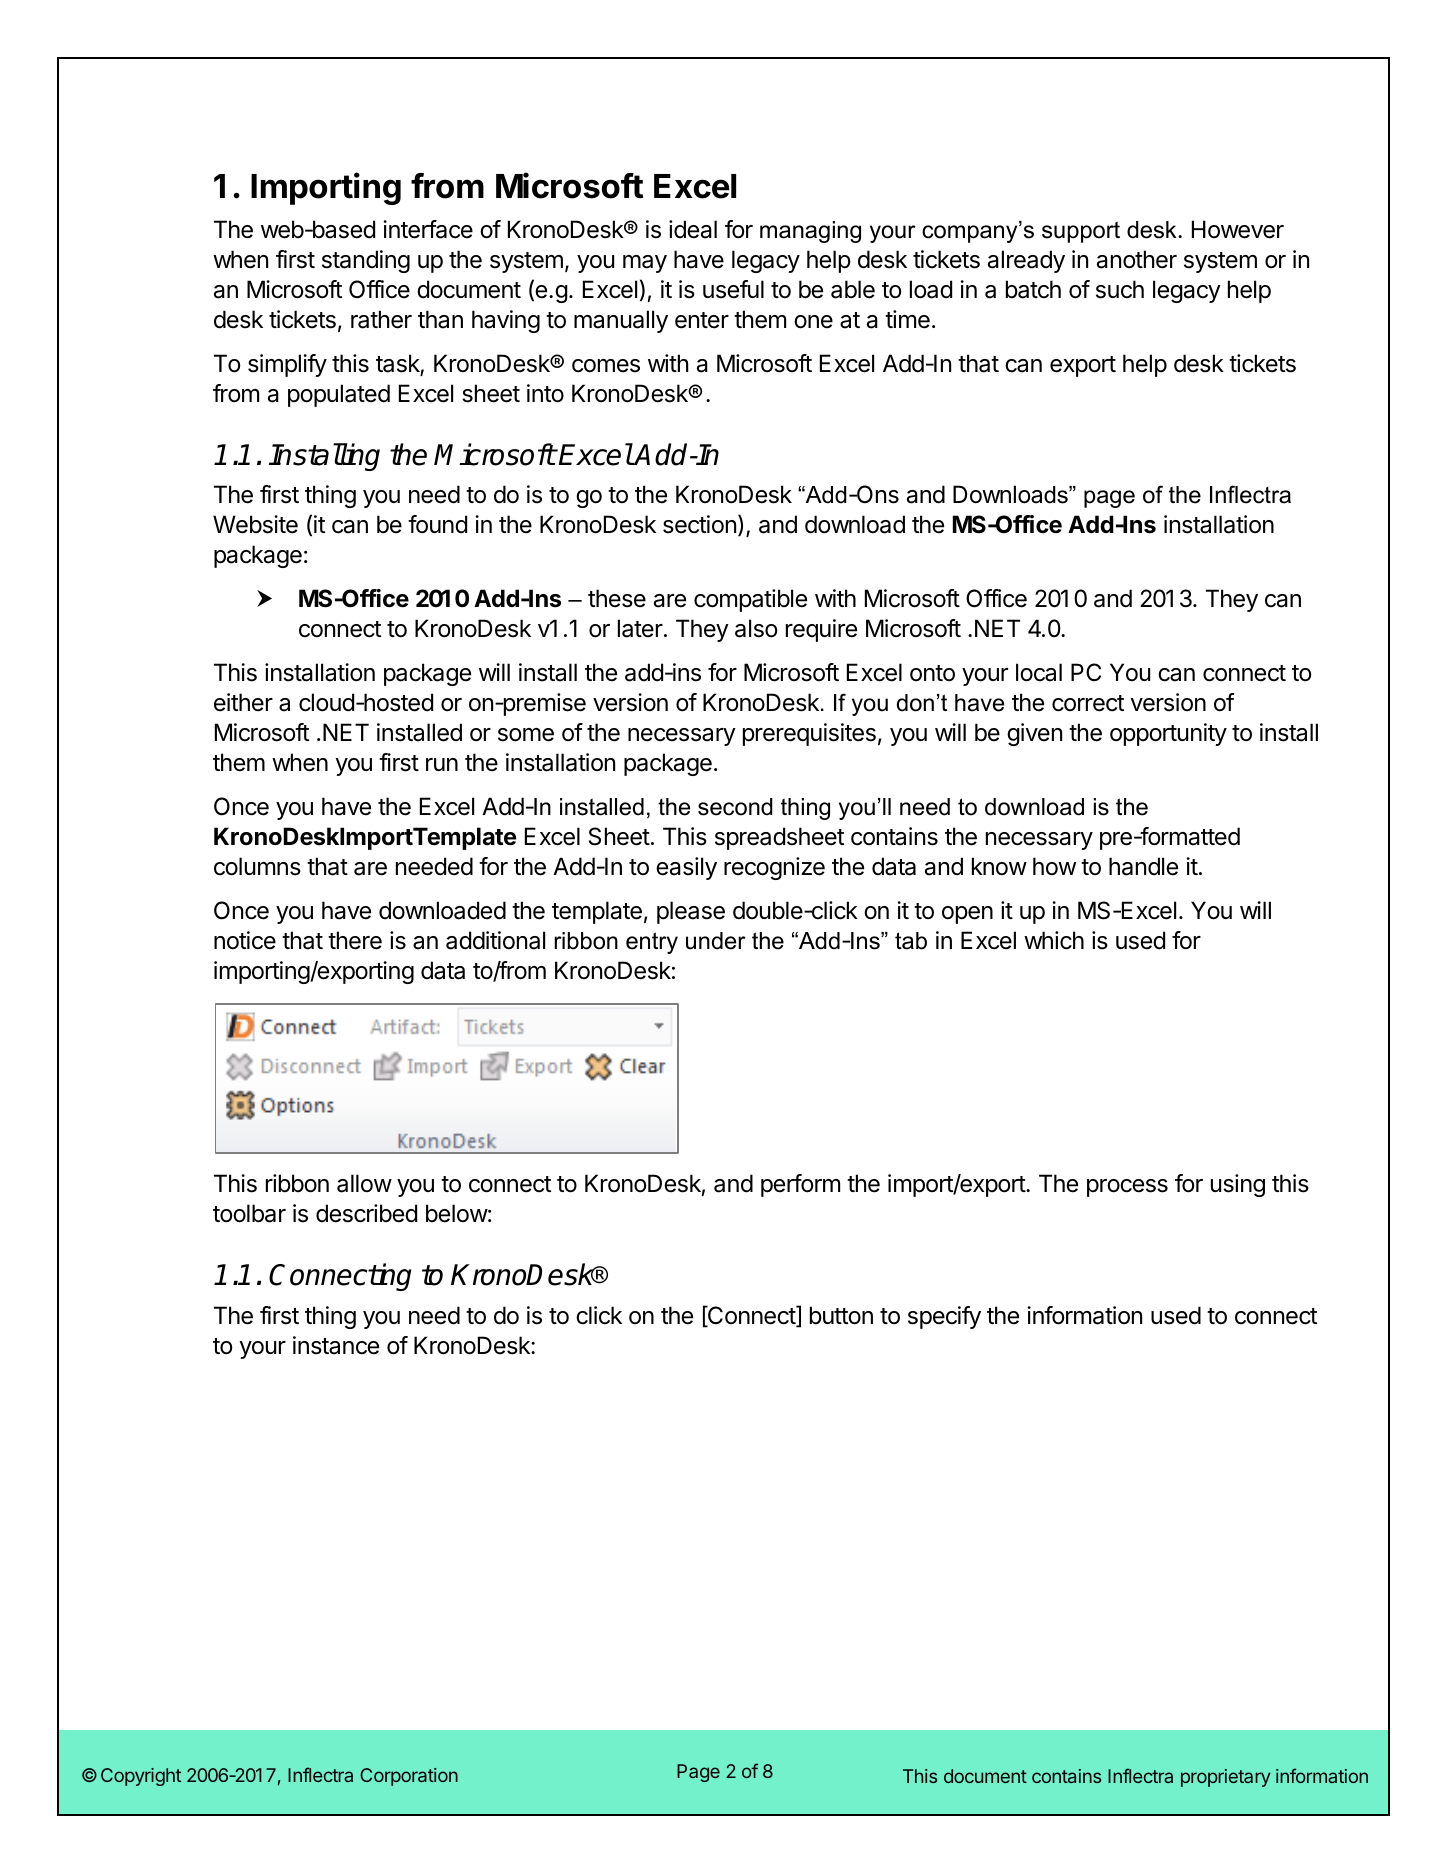 This image has width=1447, height=1873. Describe the element at coordinates (1143, 866) in the image. I see `handle` at that location.
